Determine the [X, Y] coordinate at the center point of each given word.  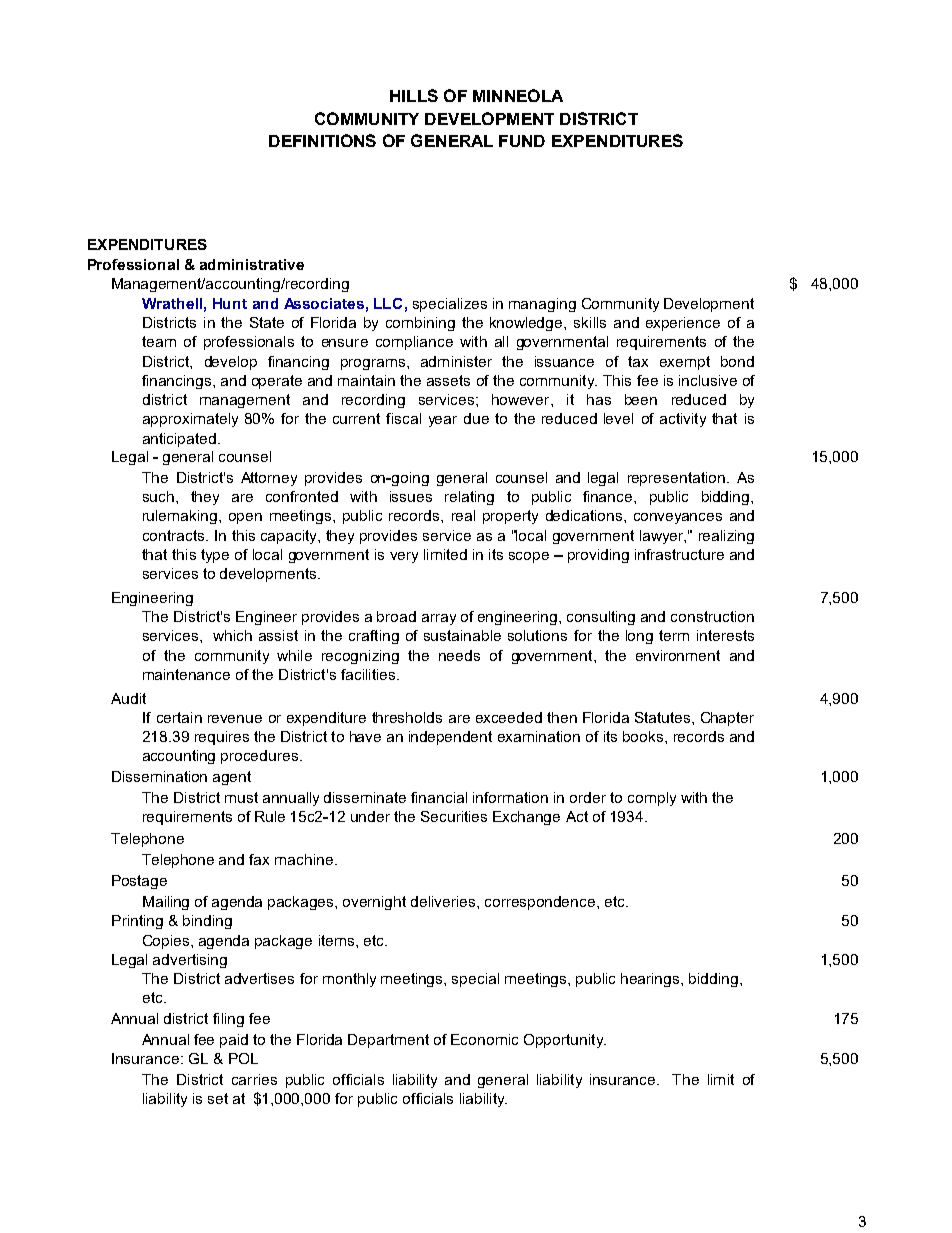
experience [683, 324]
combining [420, 324]
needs [459, 655]
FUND [522, 141]
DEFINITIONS [322, 140]
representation [676, 479]
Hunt [230, 303]
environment [678, 655]
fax [259, 859]
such [158, 496]
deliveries [444, 901]
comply [652, 799]
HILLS [414, 95]
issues [411, 496]
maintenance [186, 674]
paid [234, 1041]
